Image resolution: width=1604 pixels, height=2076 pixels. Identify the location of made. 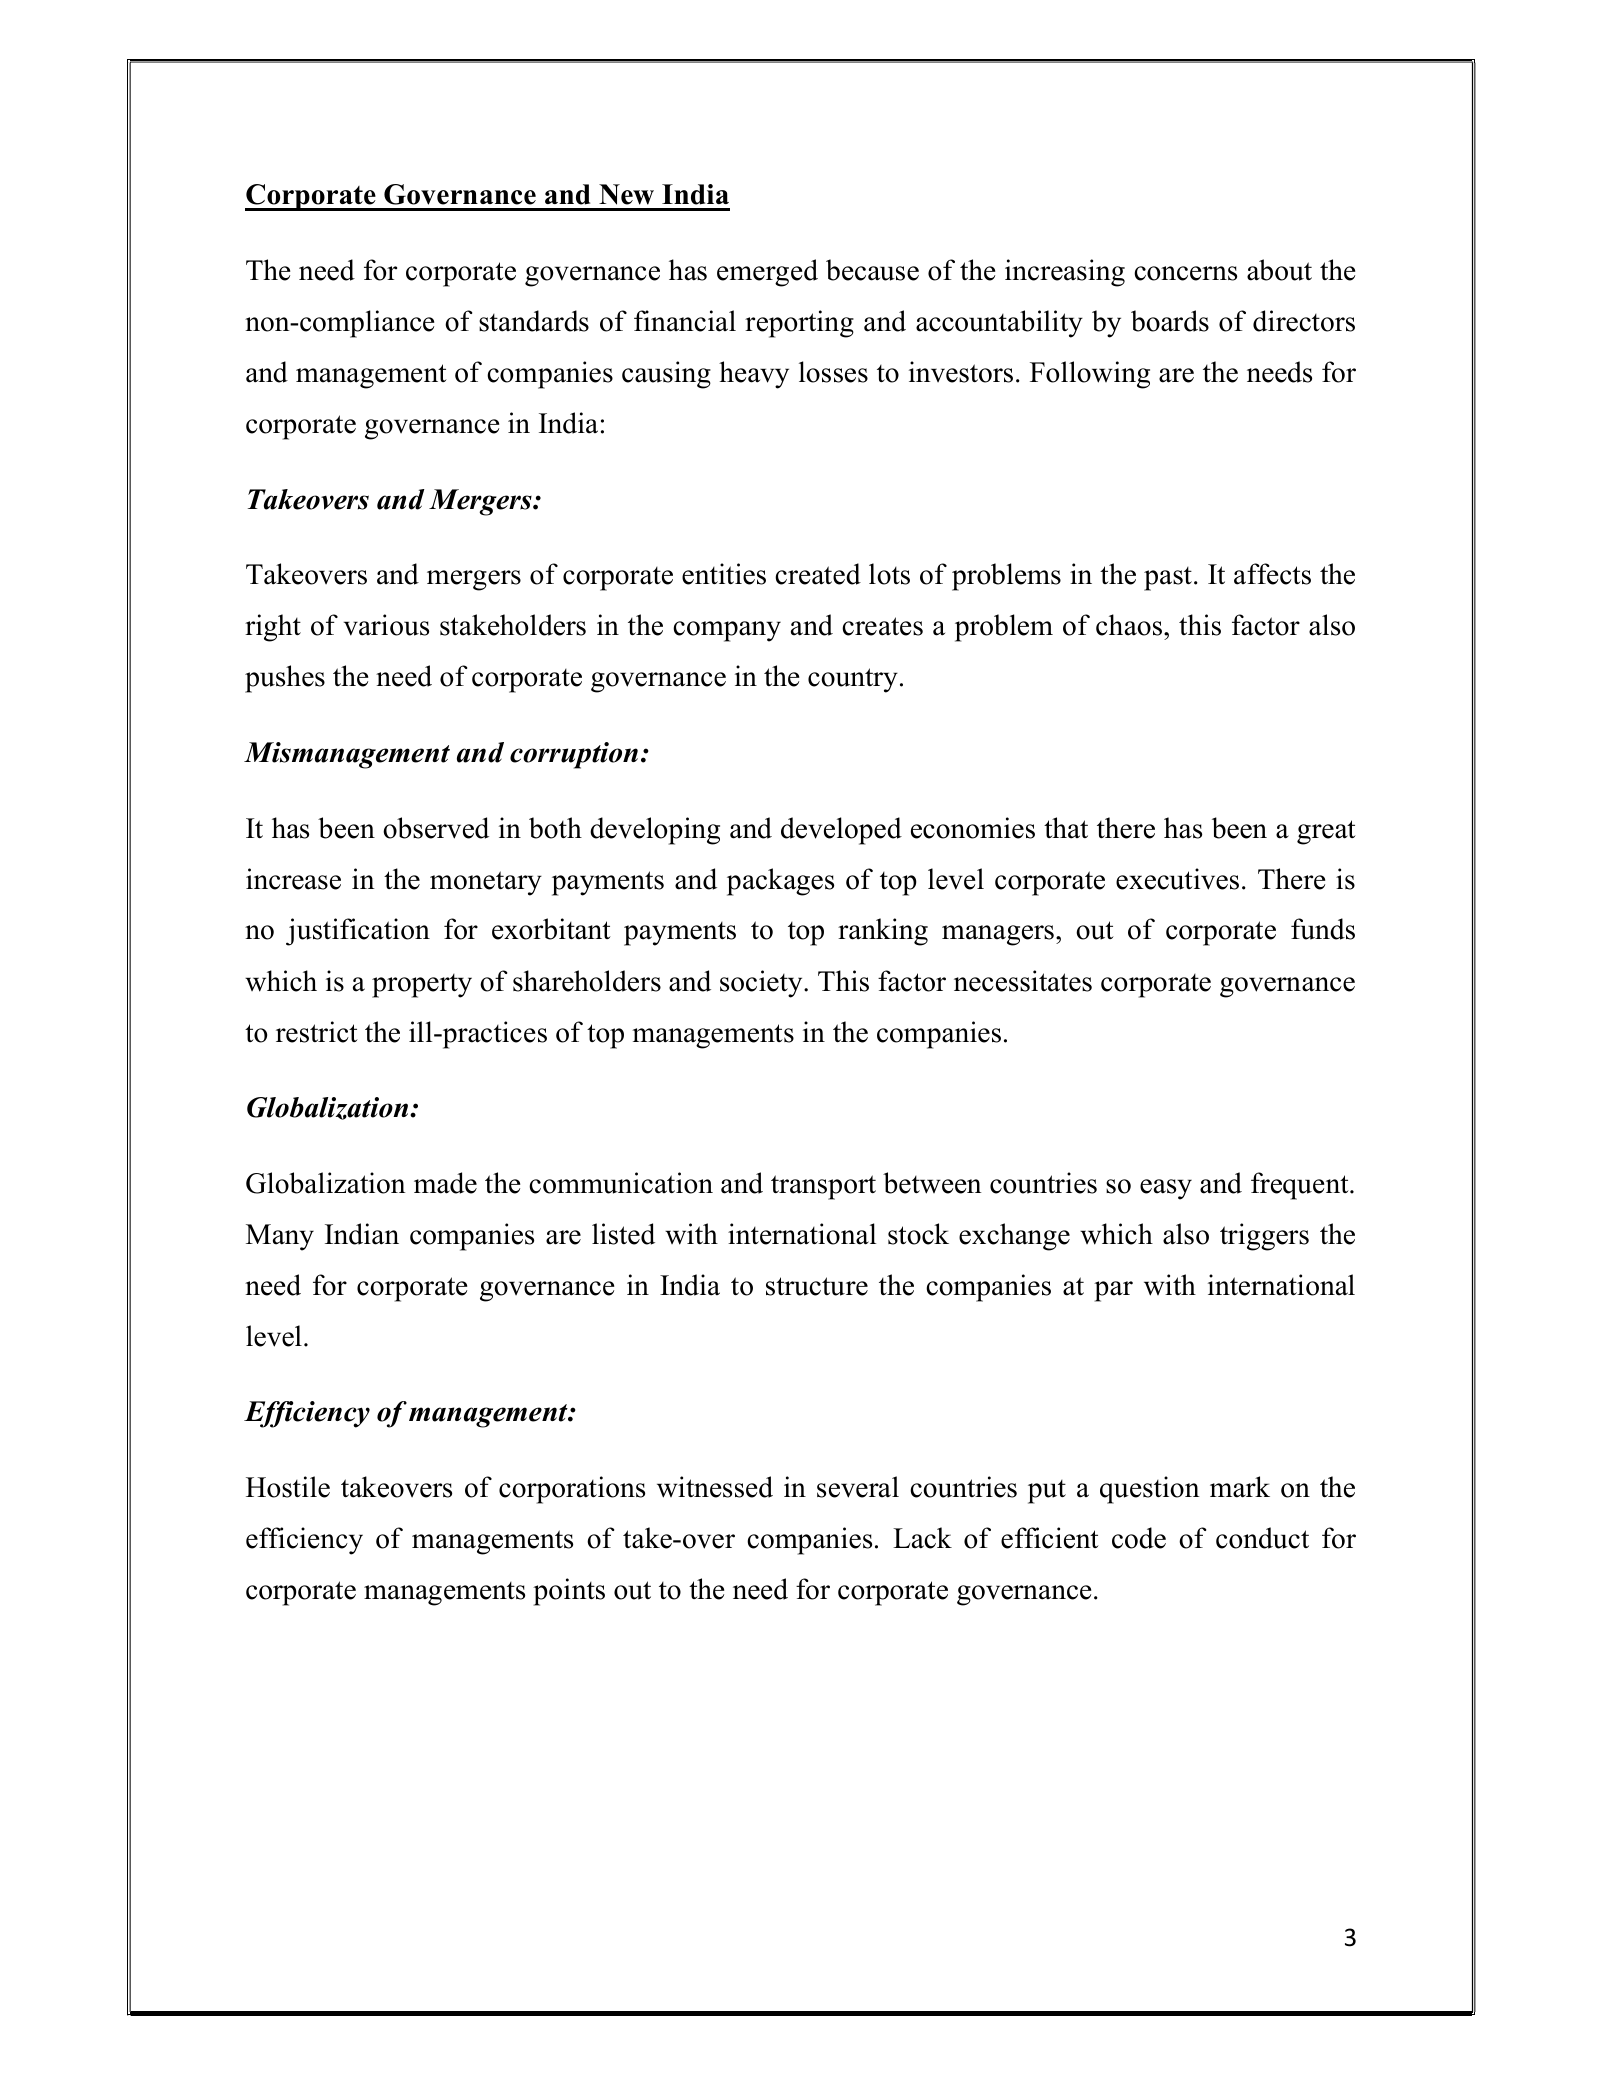
(445, 1183).
